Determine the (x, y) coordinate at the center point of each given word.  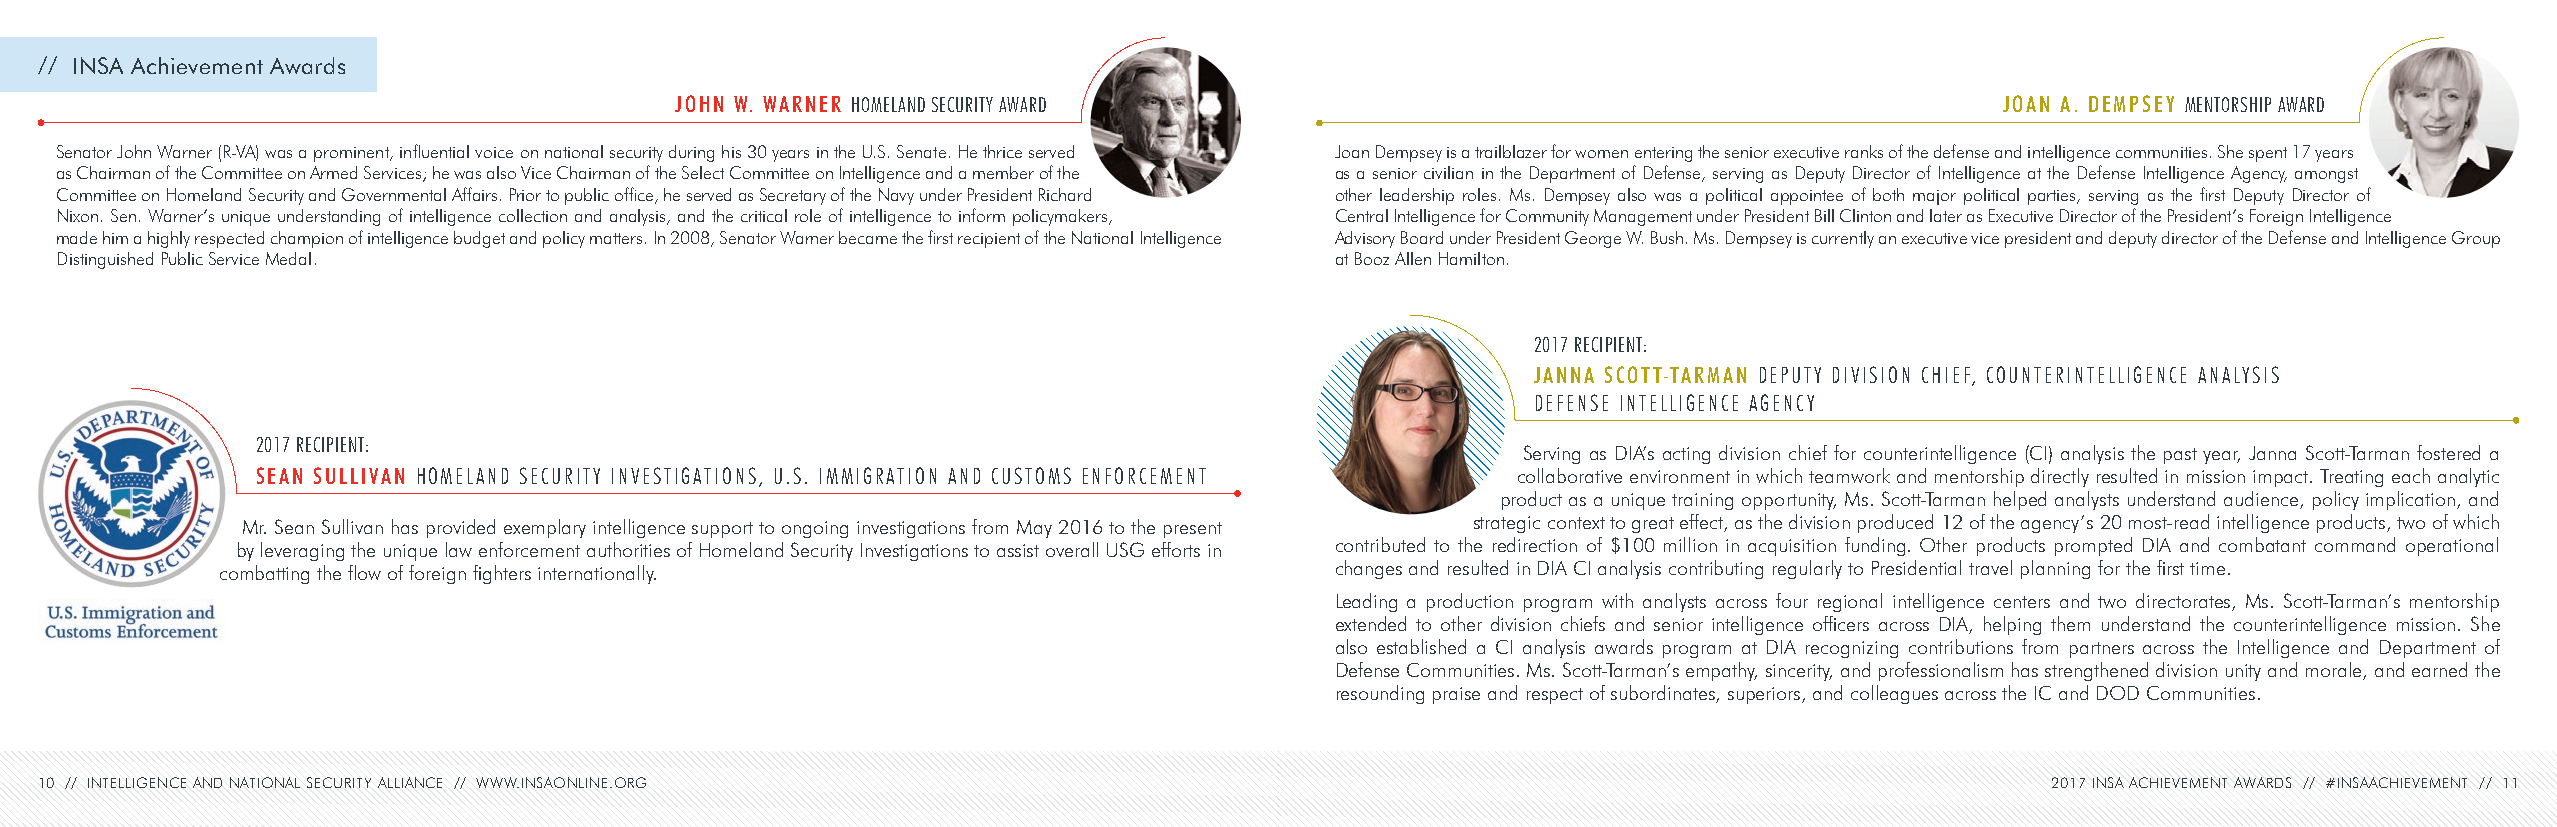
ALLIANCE (410, 782)
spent (2268, 154)
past (2180, 456)
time (2207, 568)
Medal (288, 258)
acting (1686, 455)
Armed (333, 172)
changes (1369, 569)
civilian (1448, 172)
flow (364, 572)
